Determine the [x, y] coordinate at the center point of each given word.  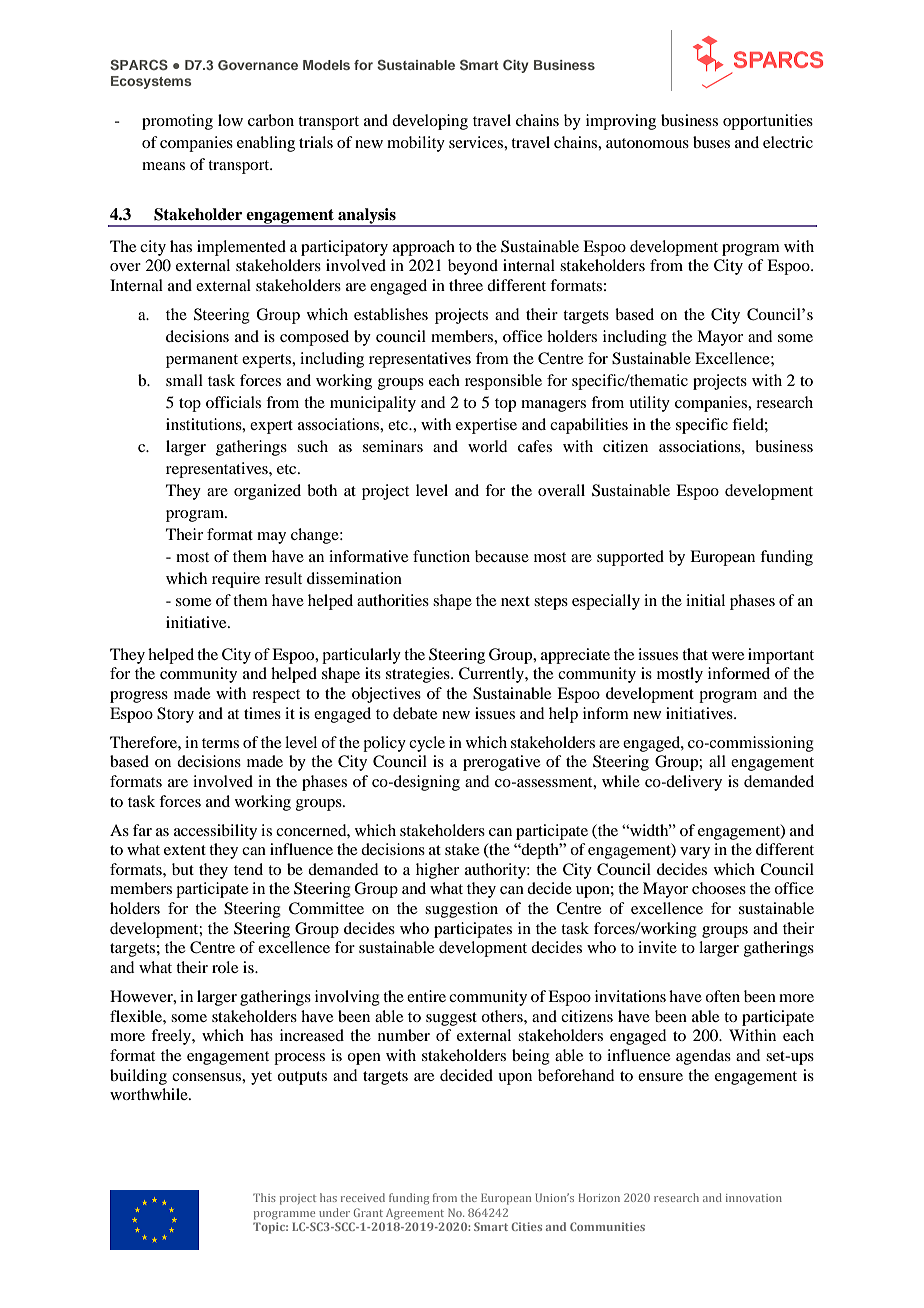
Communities [607, 1226]
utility [649, 404]
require [236, 580]
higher [437, 871]
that [695, 654]
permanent [202, 361]
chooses [719, 888]
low [230, 120]
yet [261, 1078]
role [225, 967]
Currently [492, 675]
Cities [526, 1226]
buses [711, 142]
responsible [503, 382]
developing [430, 122]
